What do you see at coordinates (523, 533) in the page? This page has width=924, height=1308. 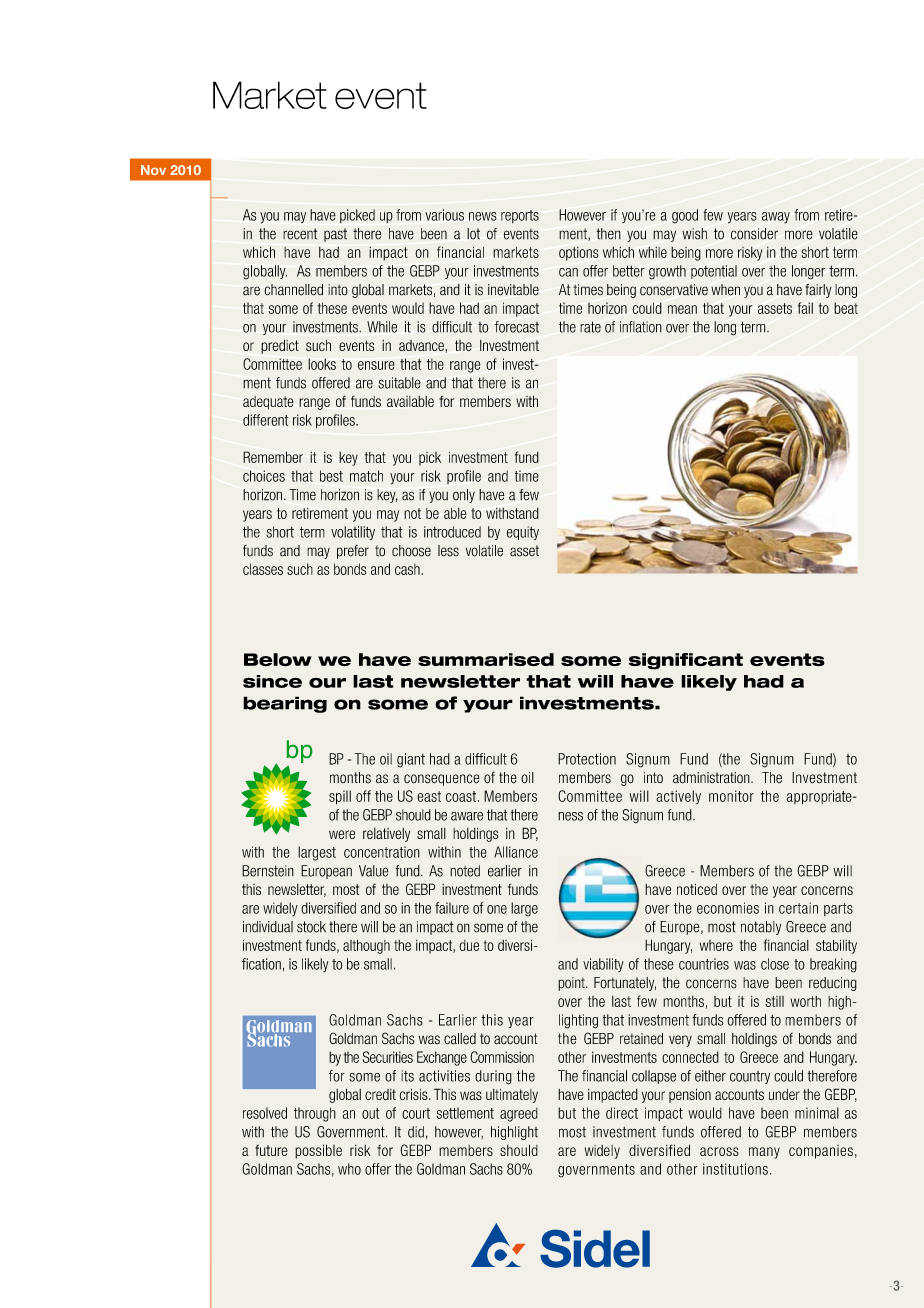 I see `equity` at bounding box center [523, 533].
